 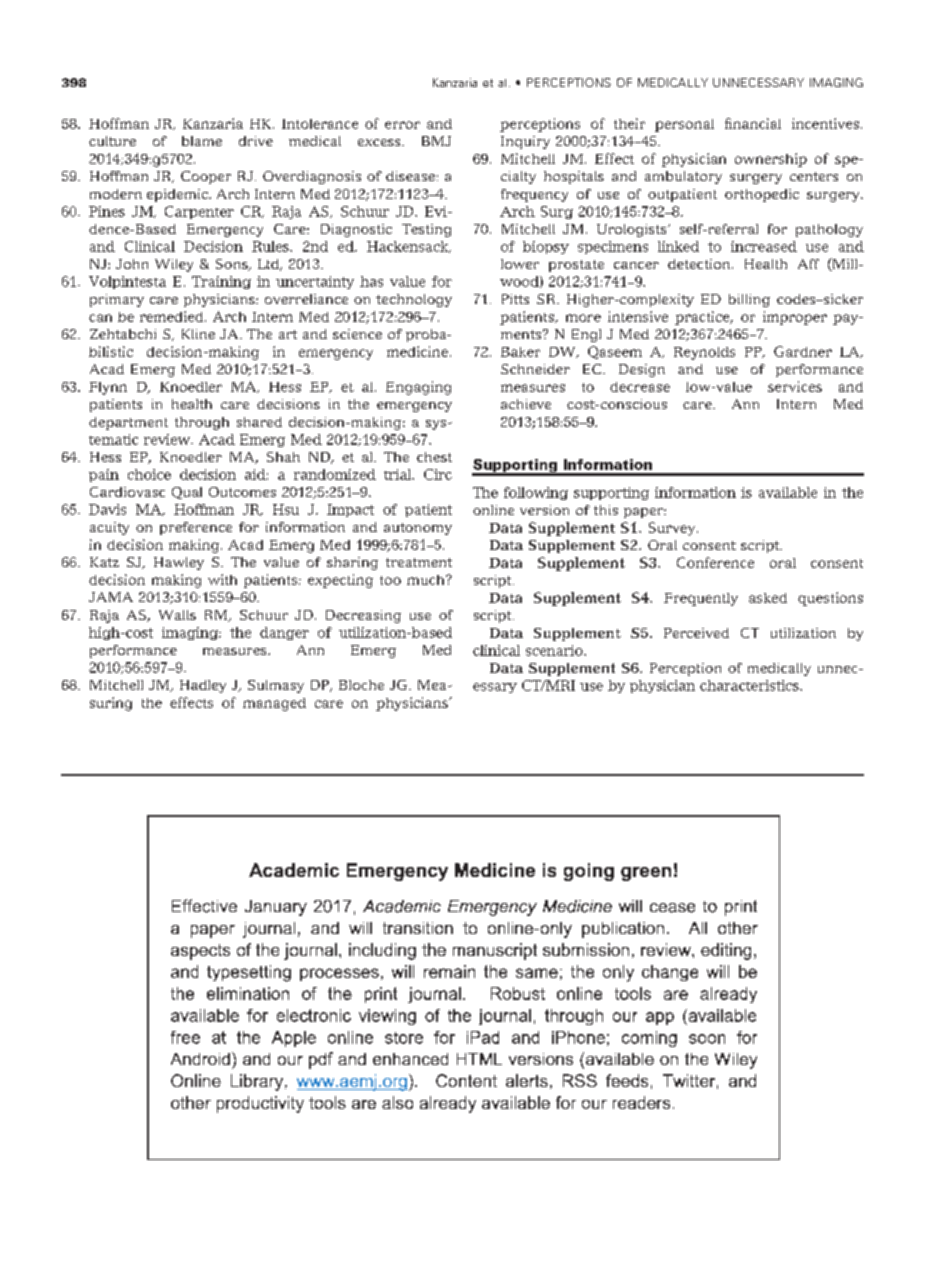 I want to click on Reynolds, so click(x=704, y=353).
